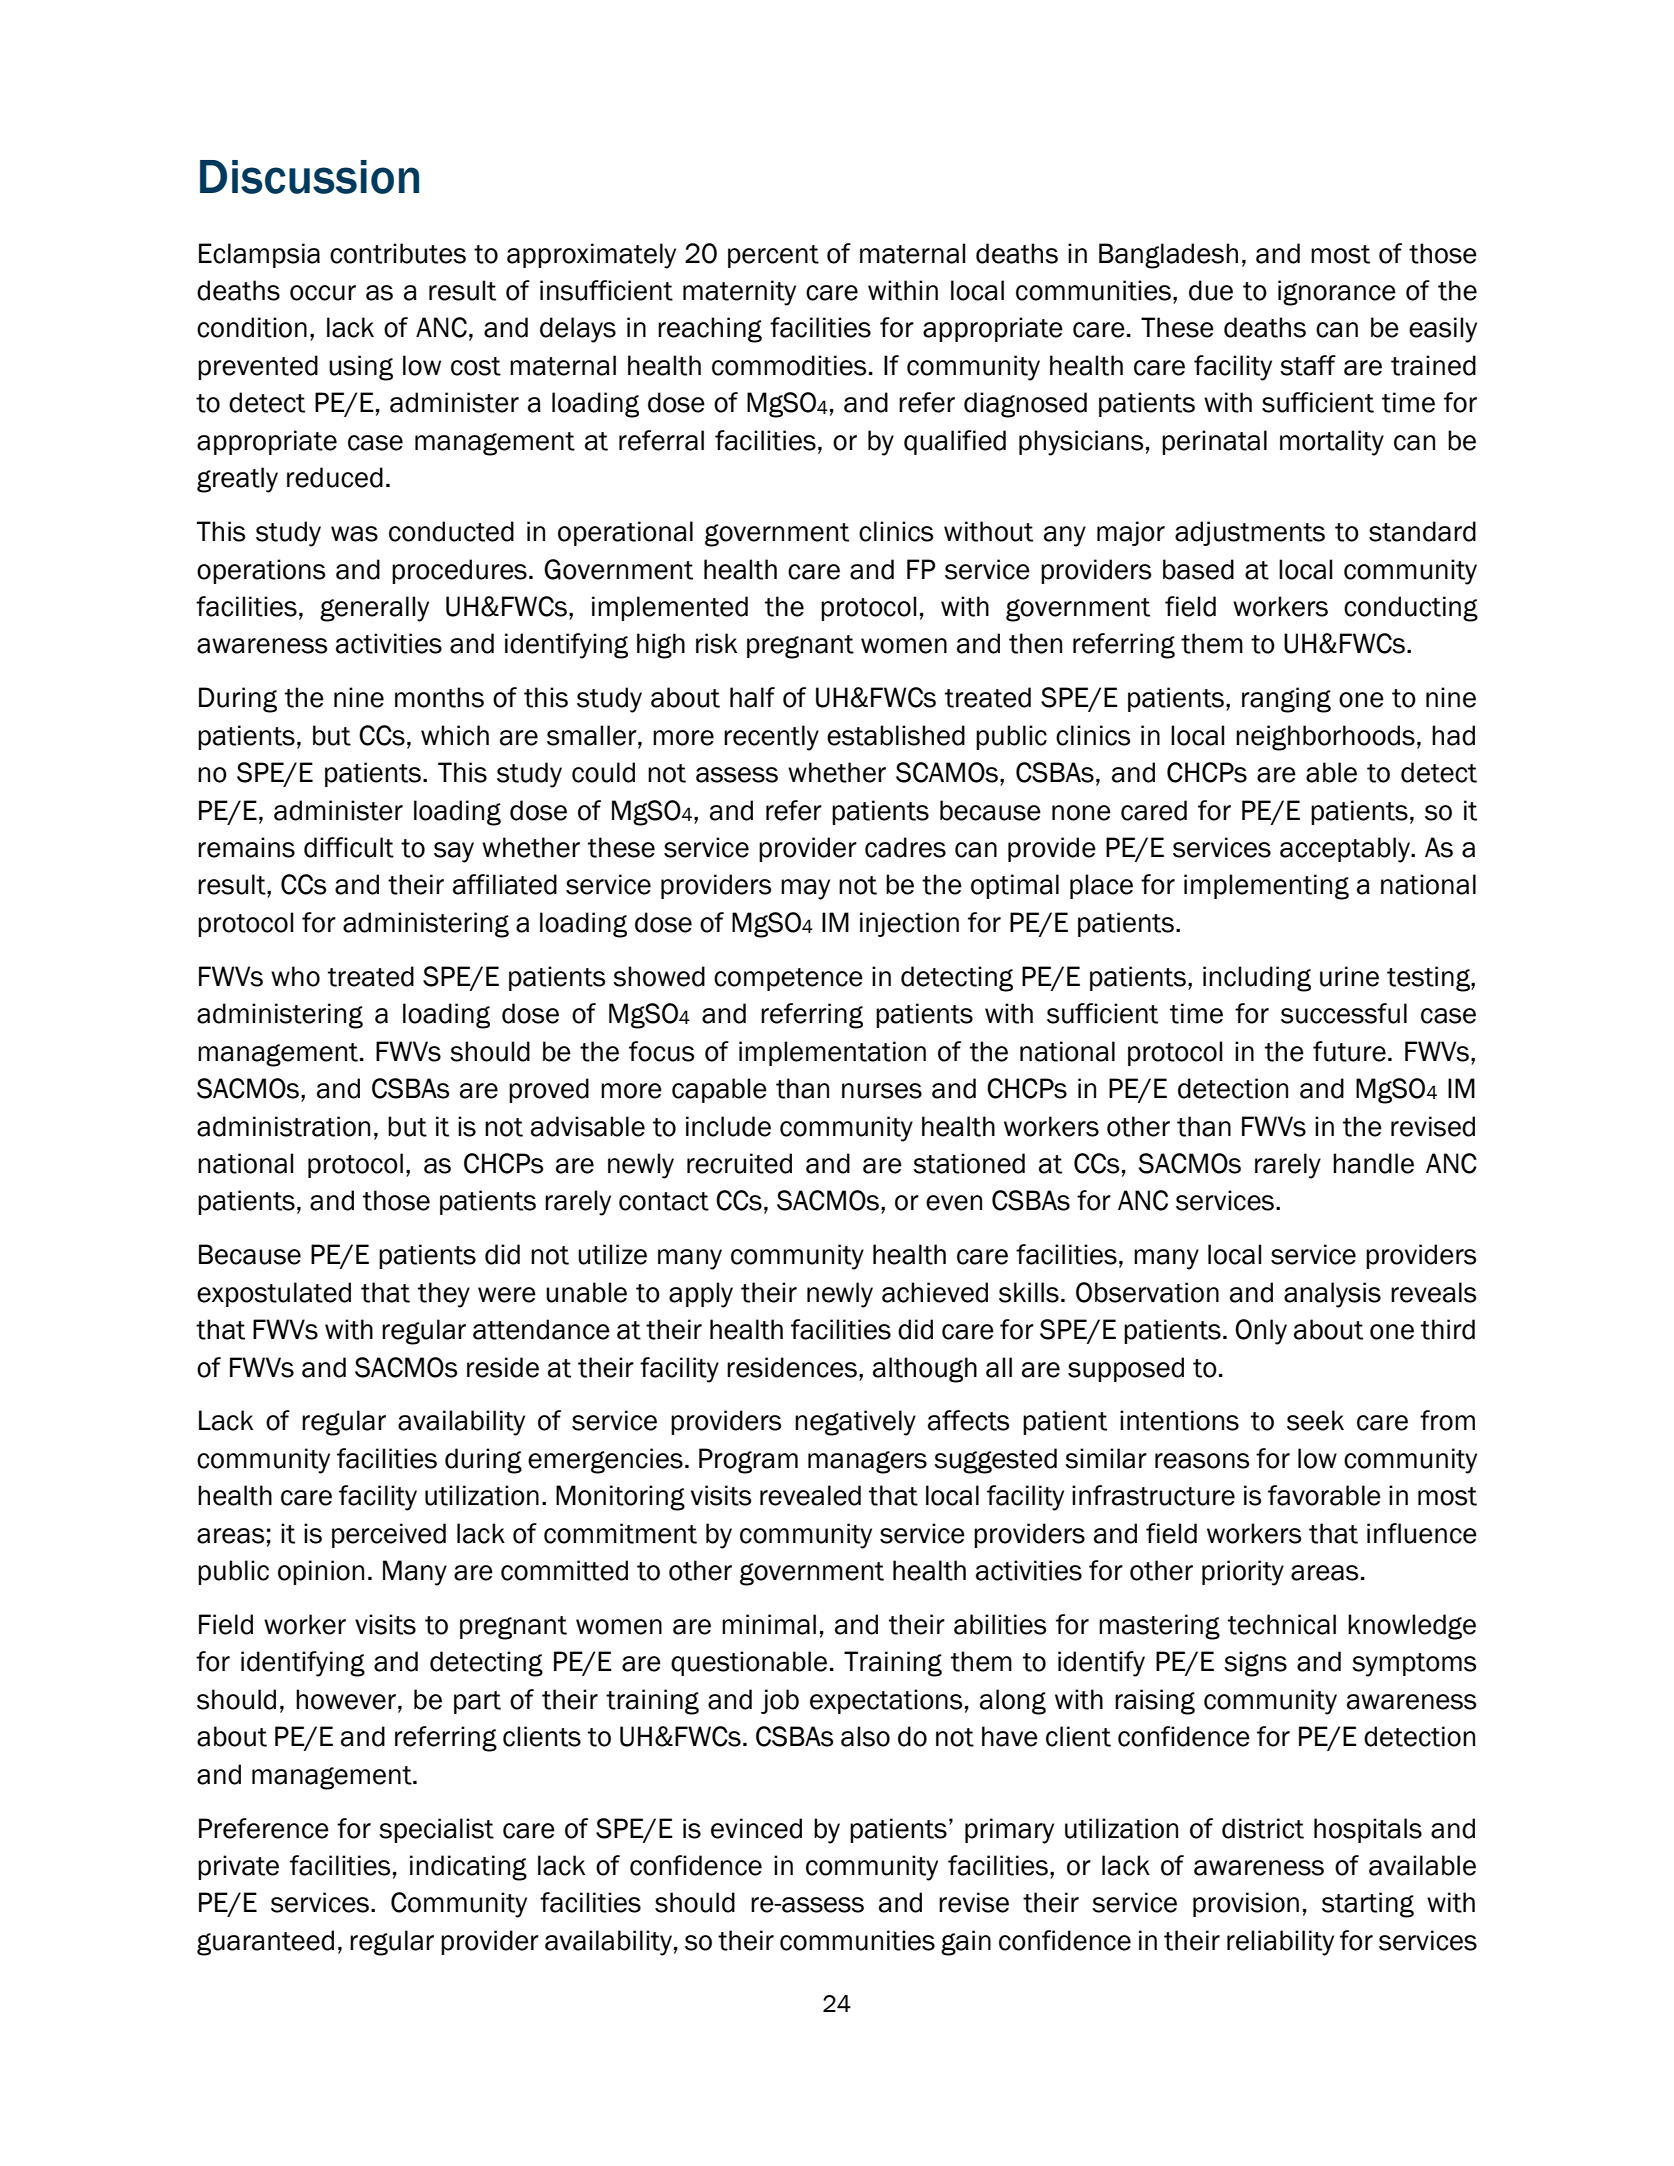  What do you see at coordinates (773, 256) in the document?
I see `percent` at bounding box center [773, 256].
